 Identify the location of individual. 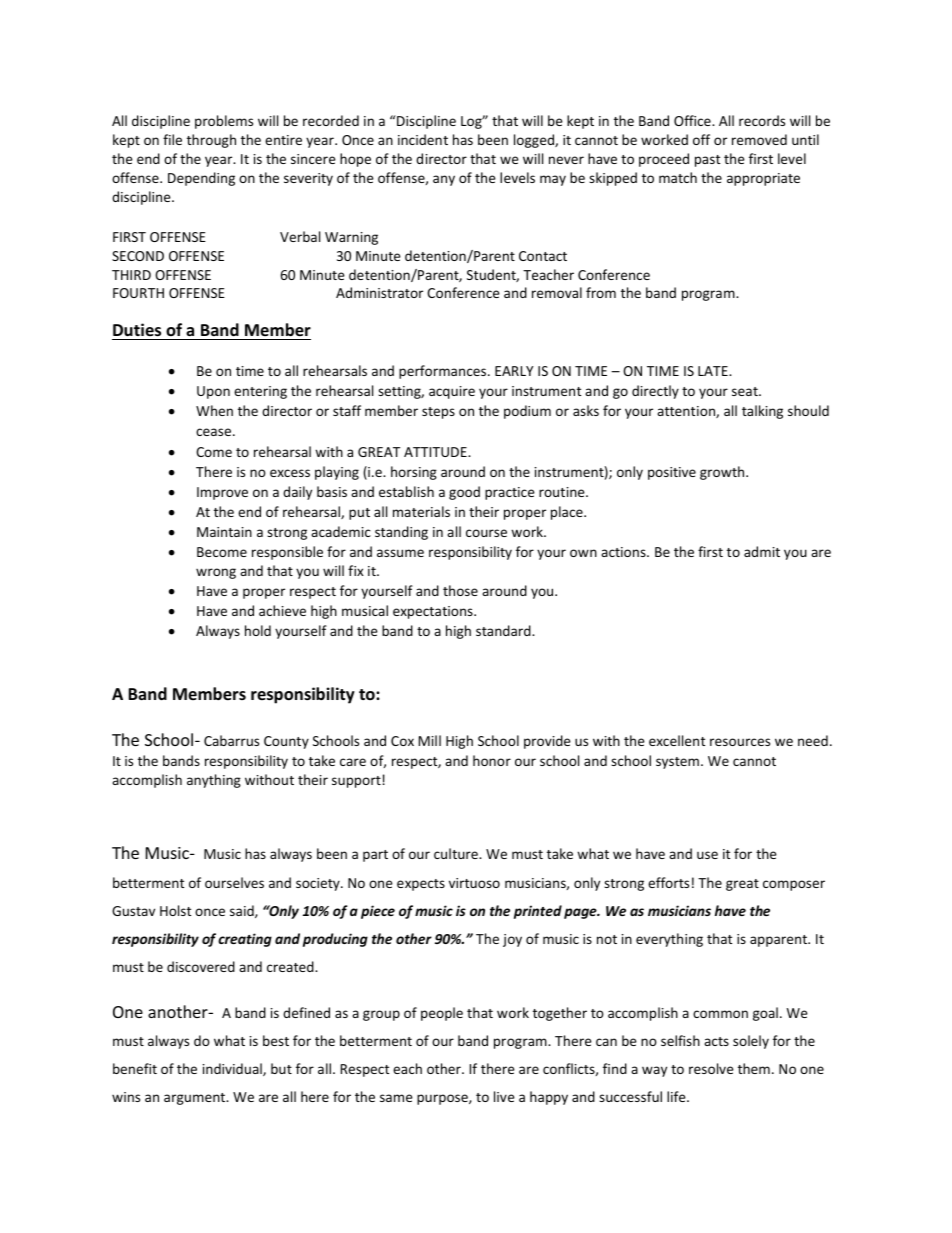
(233, 1069).
